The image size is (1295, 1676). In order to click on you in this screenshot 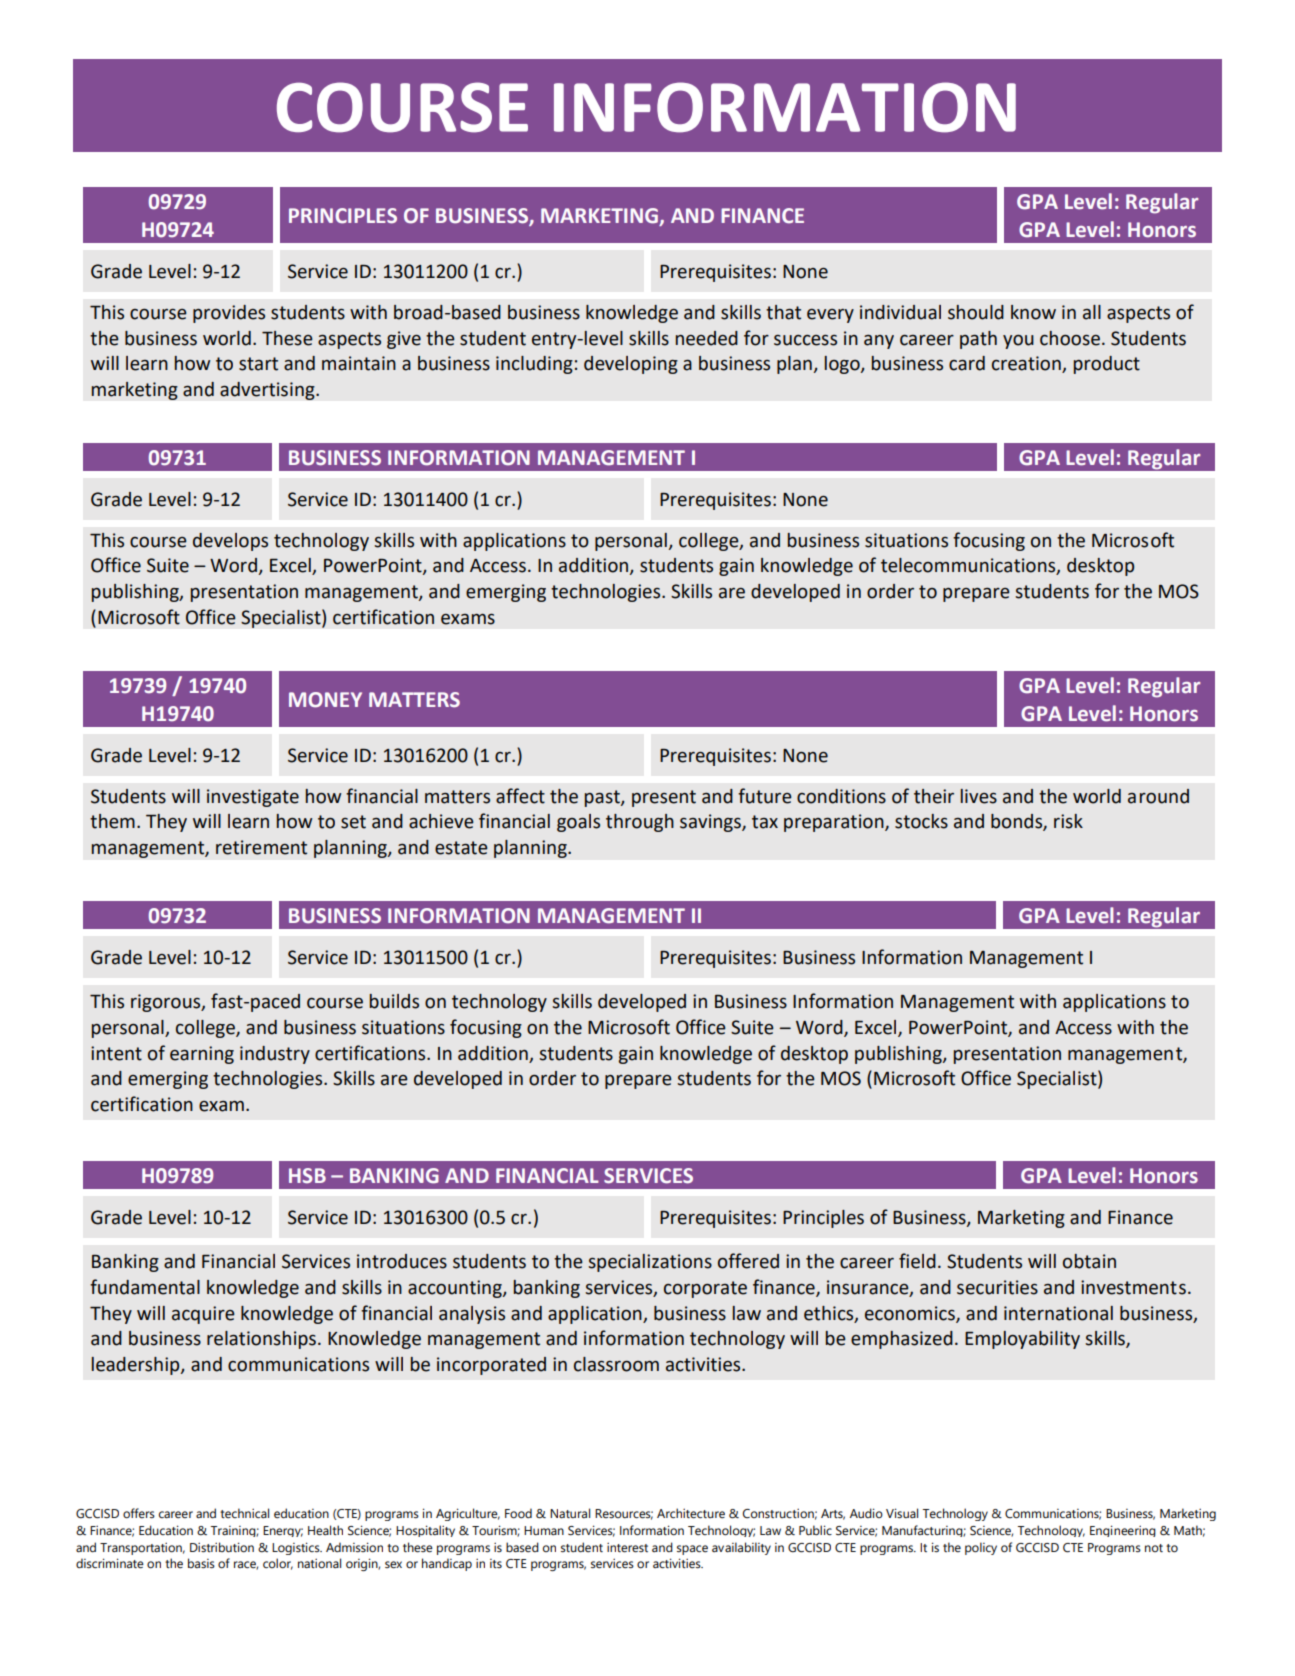, I will do `click(1018, 342)`.
